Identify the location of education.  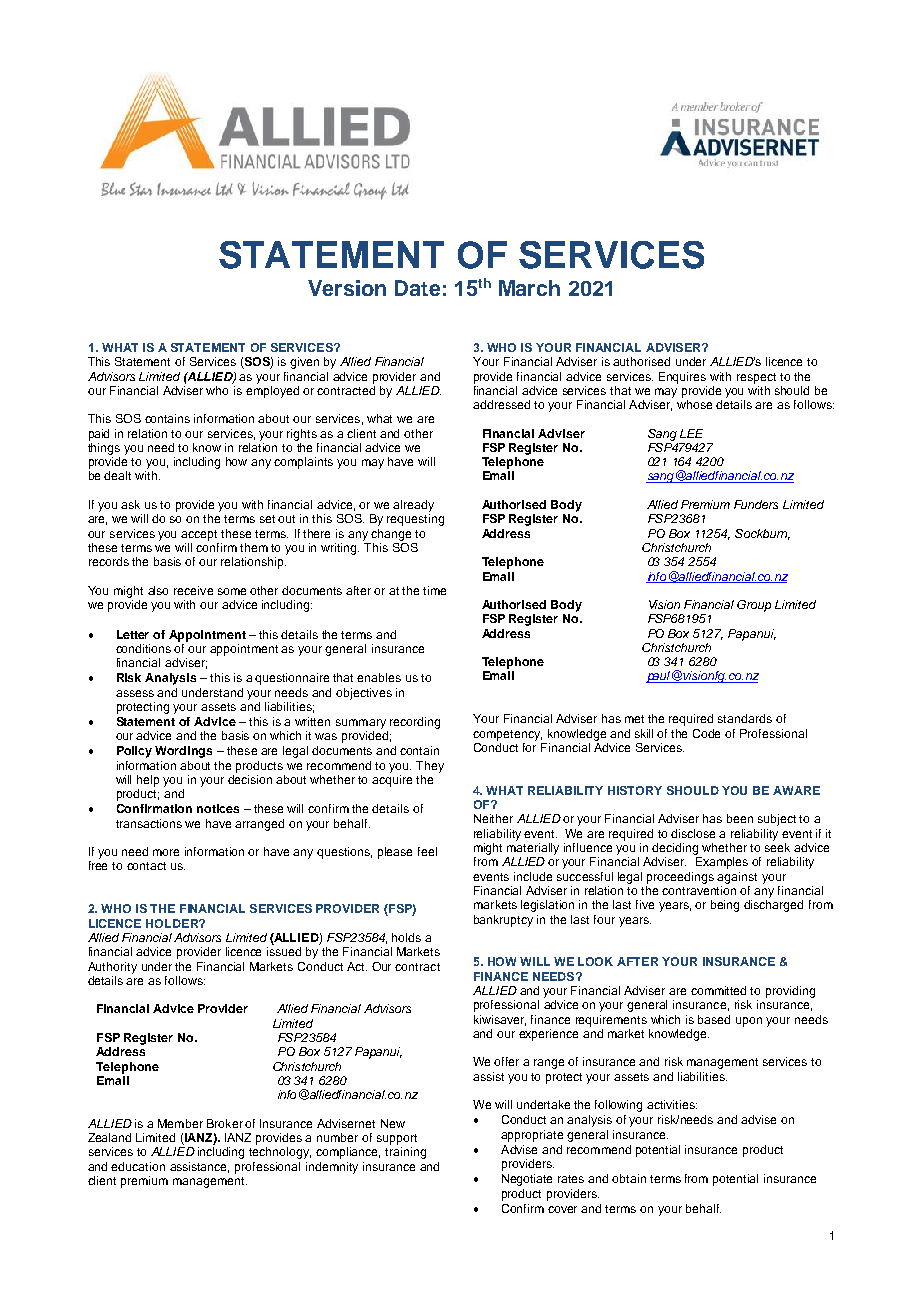
(138, 1166).
